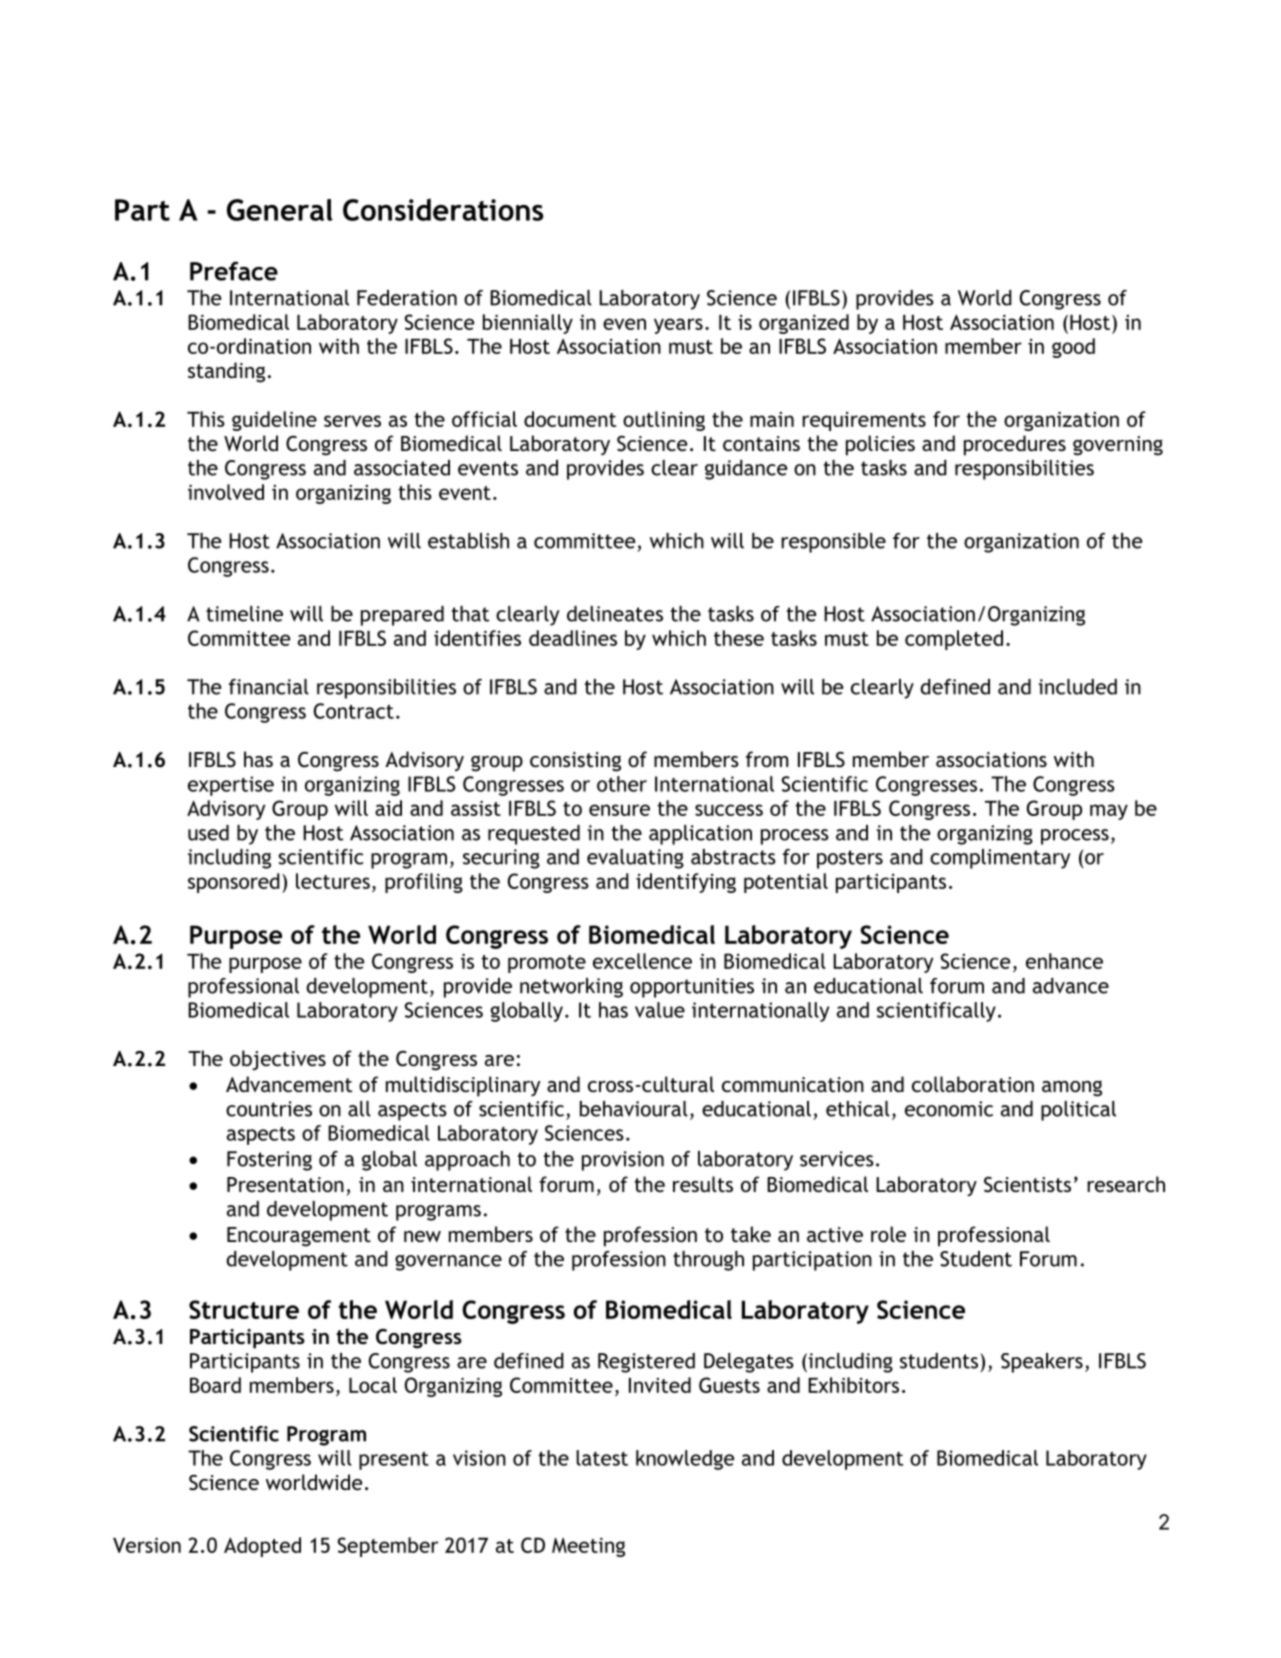  I want to click on deadlines, so click(573, 638).
